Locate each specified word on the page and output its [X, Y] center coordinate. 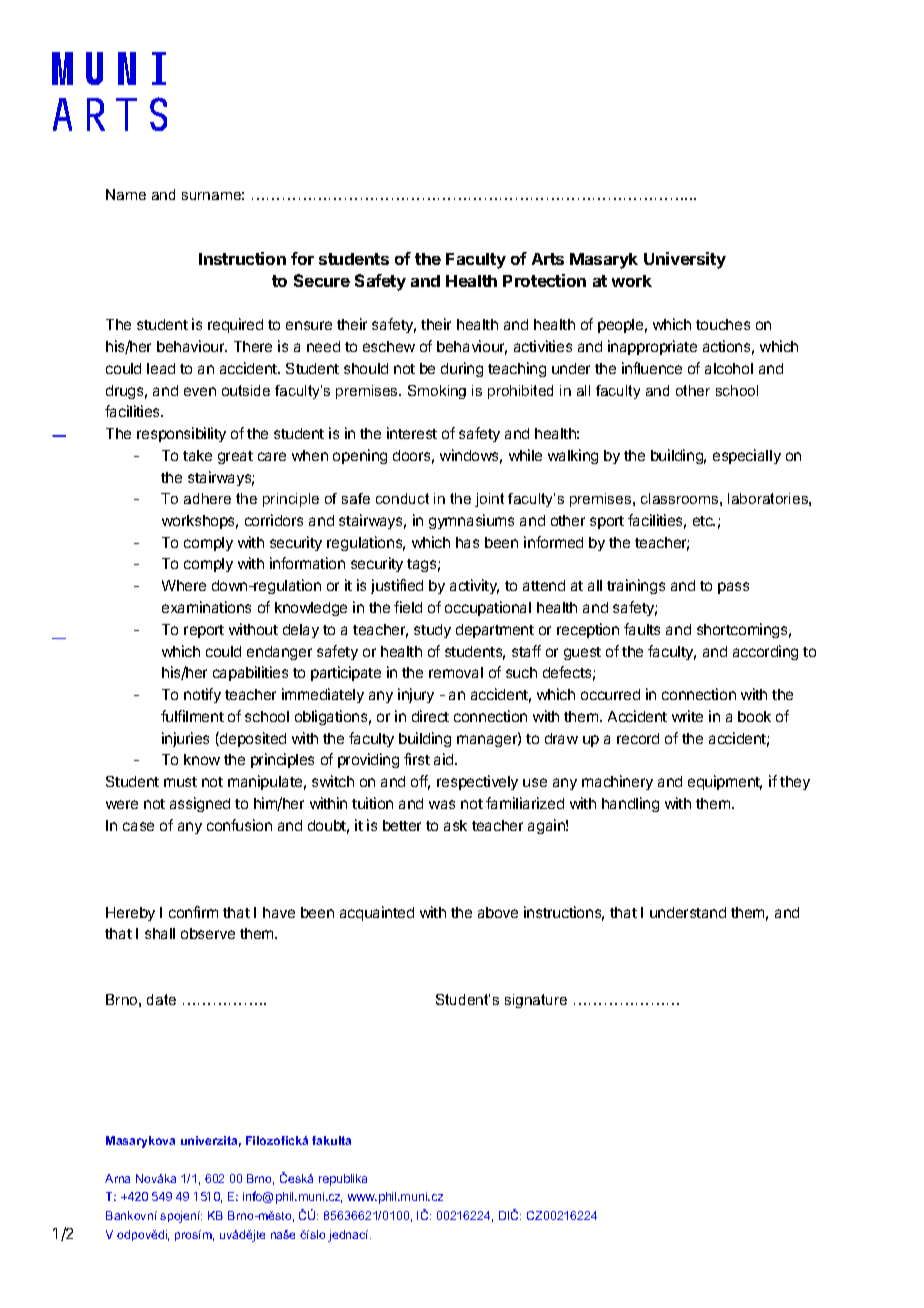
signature [536, 1001]
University [685, 260]
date [161, 999]
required [235, 325]
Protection [544, 280]
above [498, 912]
